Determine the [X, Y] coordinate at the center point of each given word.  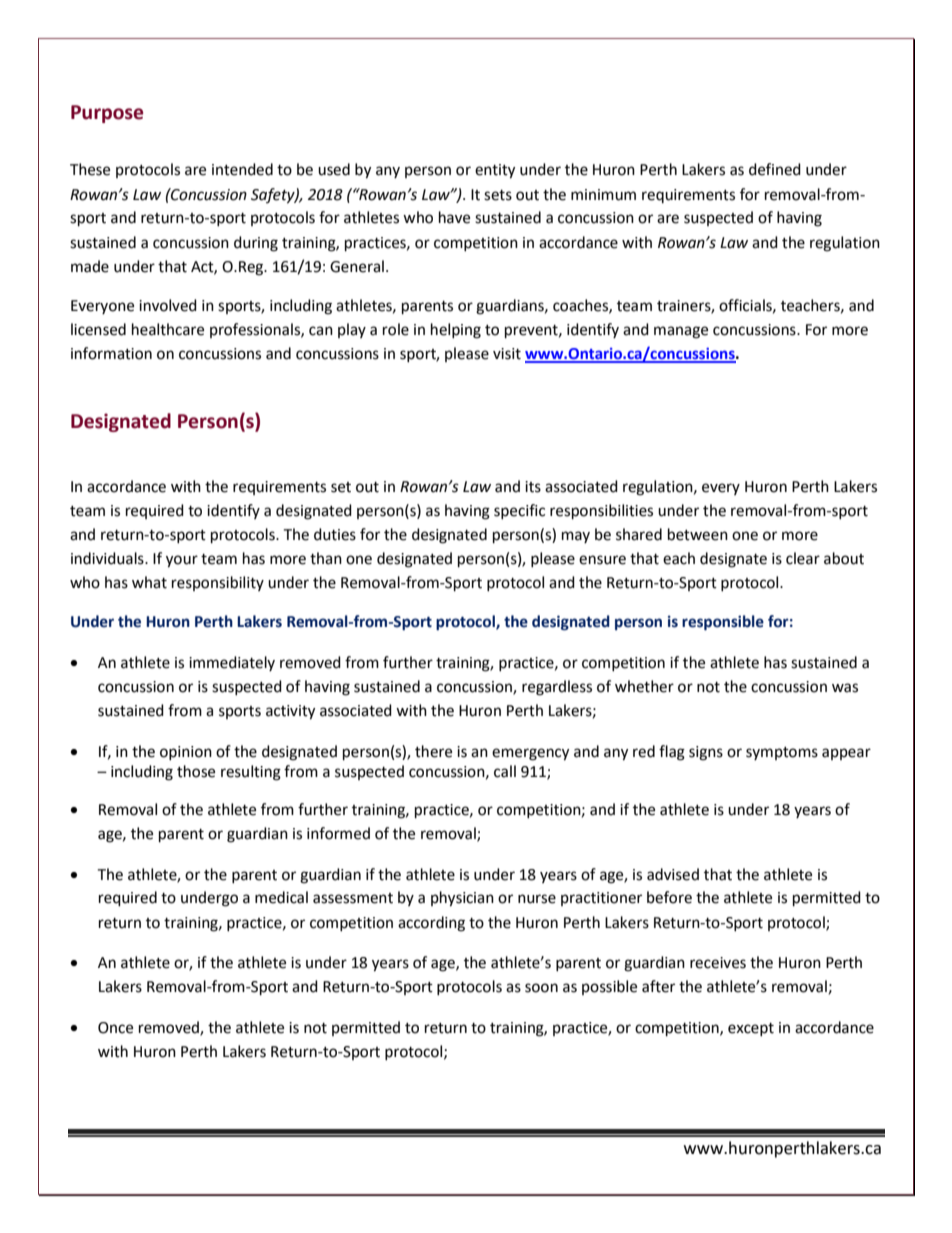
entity [495, 171]
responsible [723, 623]
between [698, 534]
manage [681, 332]
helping [456, 331]
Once [115, 1028]
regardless [557, 688]
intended [242, 169]
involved [168, 305]
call [505, 771]
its [533, 487]
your [182, 561]
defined [775, 169]
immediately [232, 663]
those [196, 771]
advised [673, 874]
